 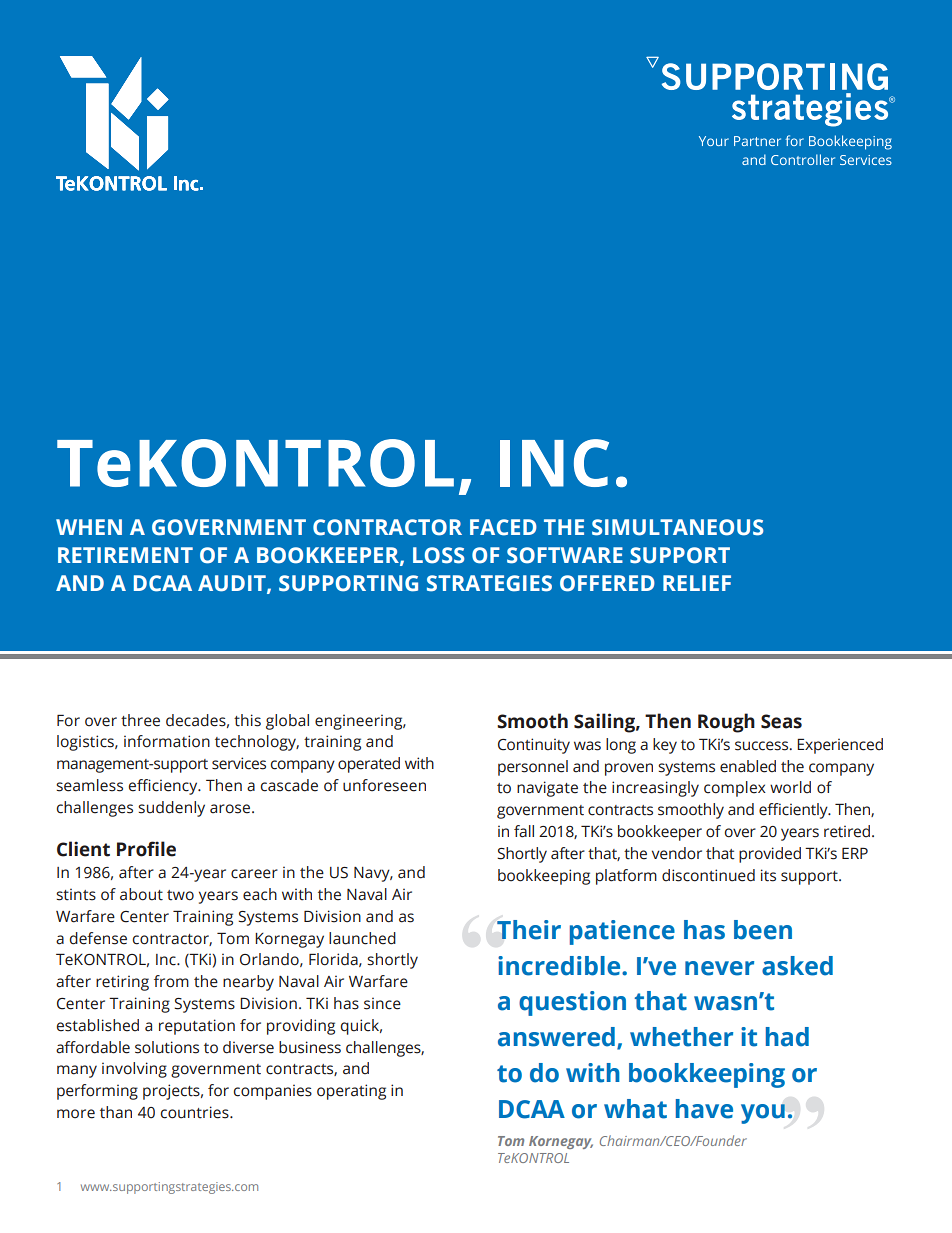 I want to click on SIMULTANEOUS, so click(x=677, y=527).
